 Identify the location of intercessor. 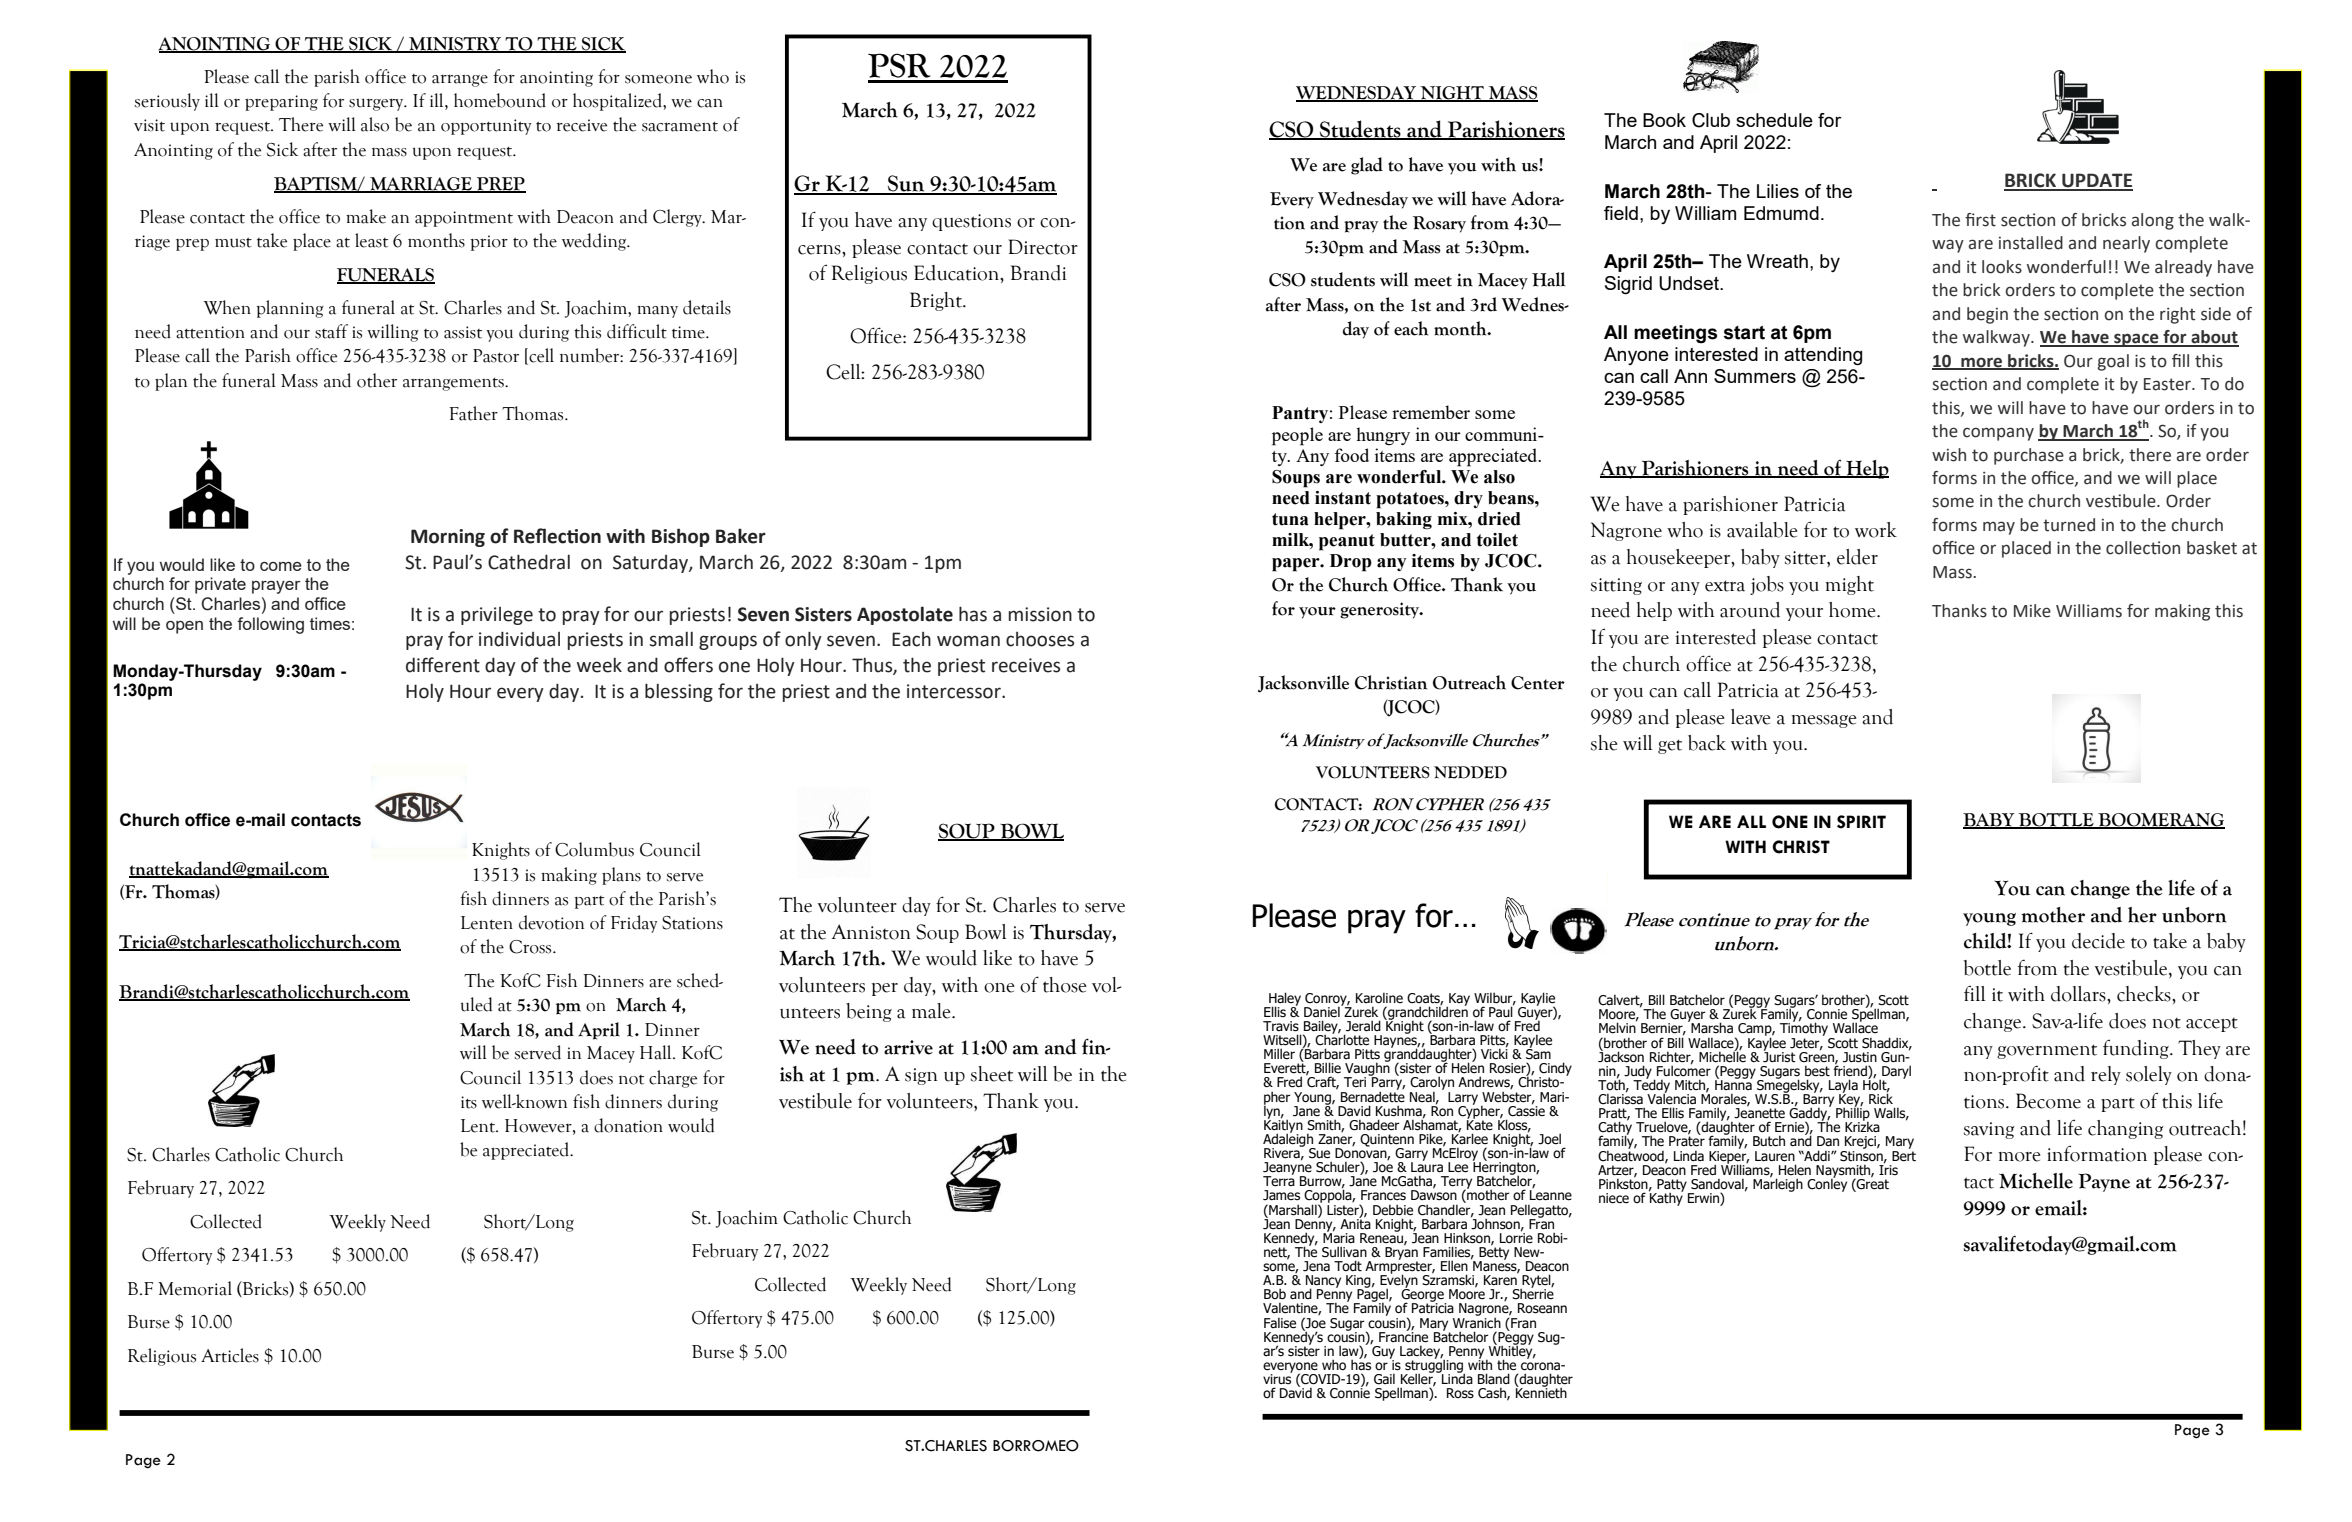
(955, 691).
